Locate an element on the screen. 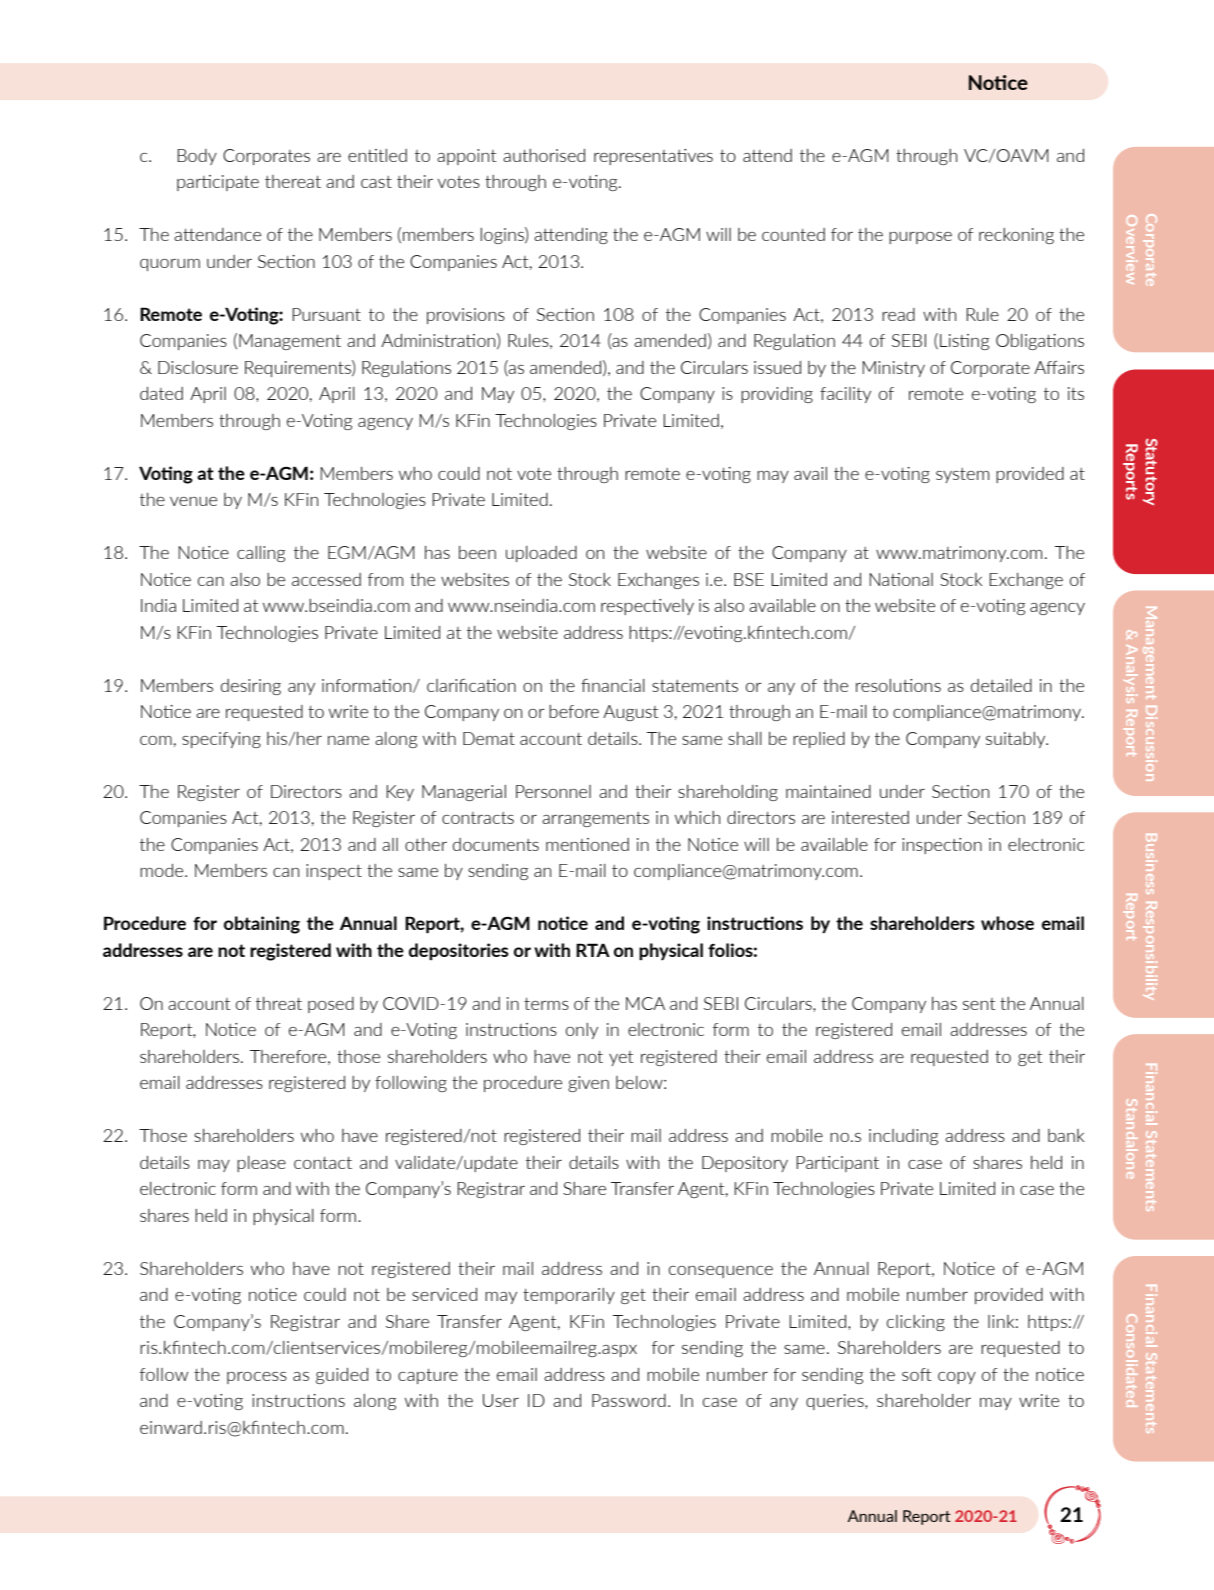 The image size is (1214, 1590). purpose is located at coordinates (920, 238).
